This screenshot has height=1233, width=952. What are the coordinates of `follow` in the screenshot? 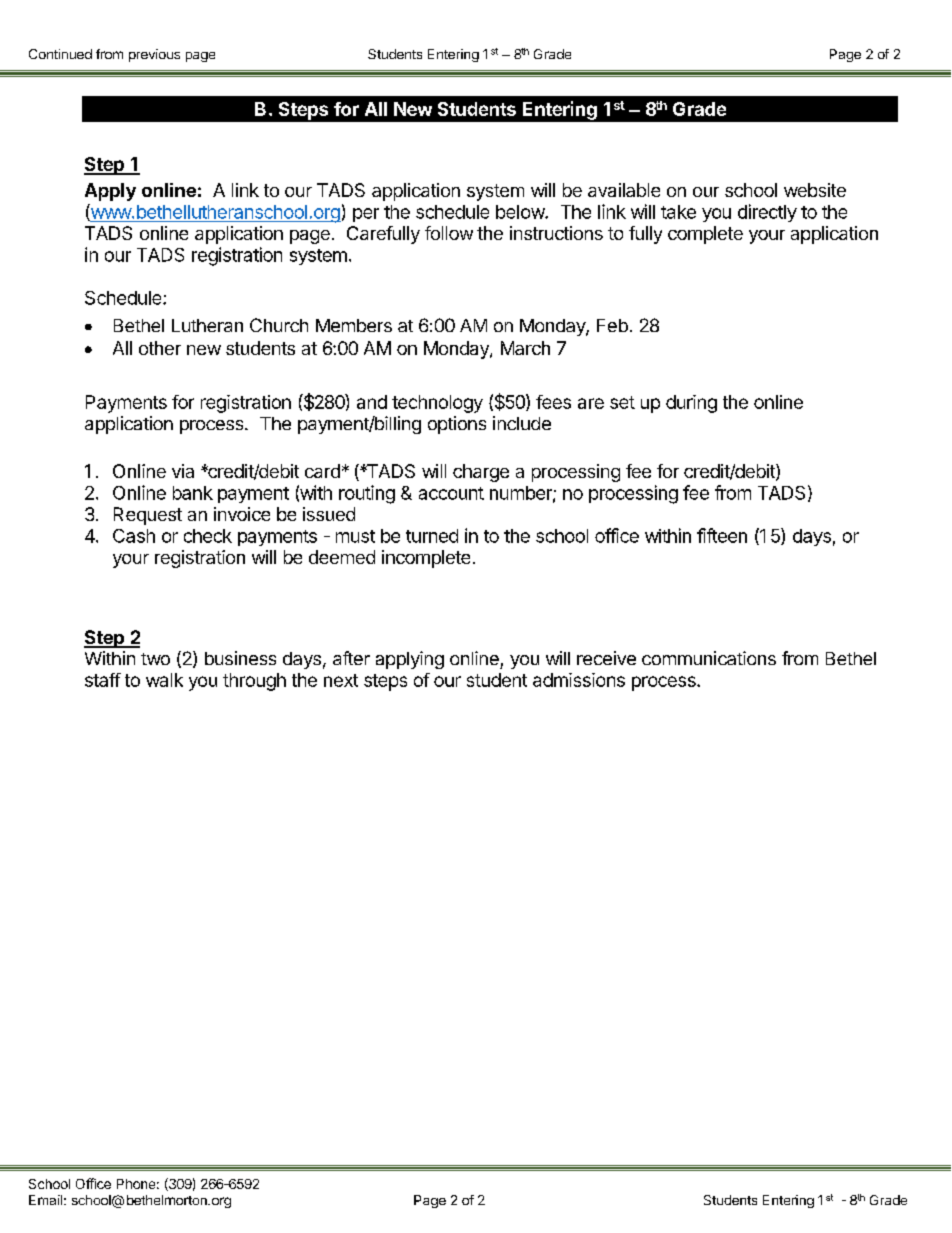 It's located at (449, 233).
